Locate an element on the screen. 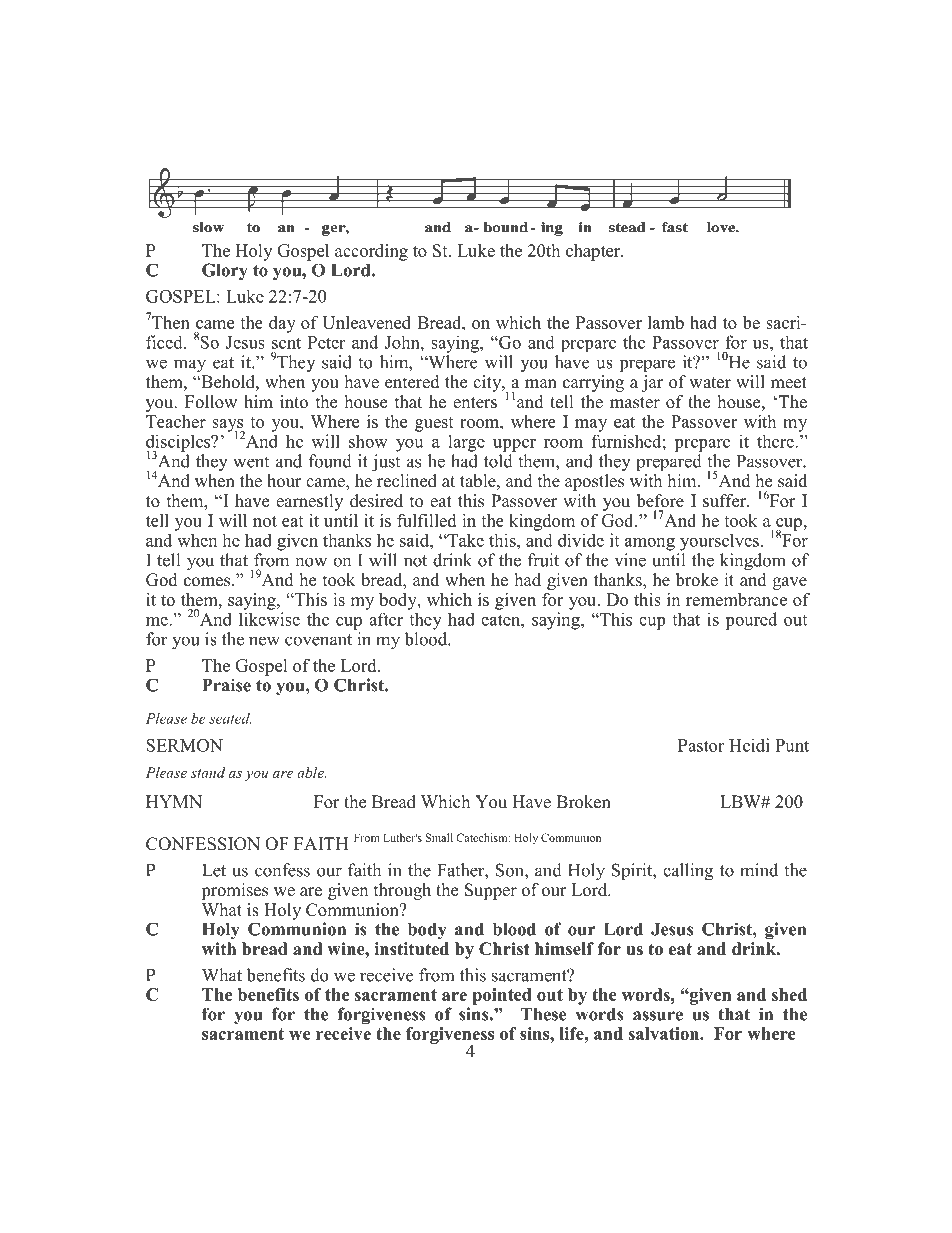 The width and height of the screenshot is (952, 1233). lamb is located at coordinates (666, 322).
